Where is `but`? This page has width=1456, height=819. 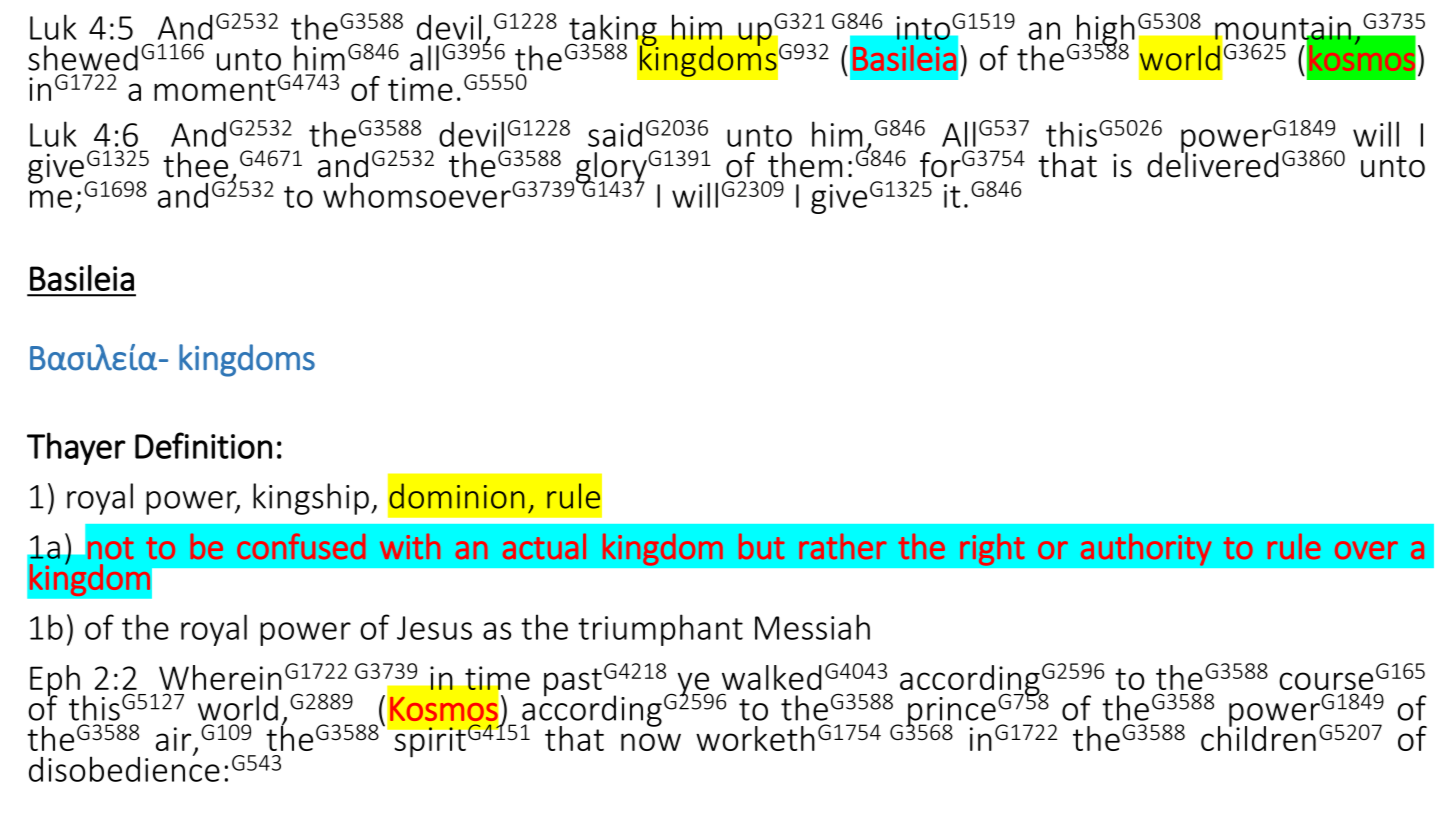
but is located at coordinates (762, 546).
